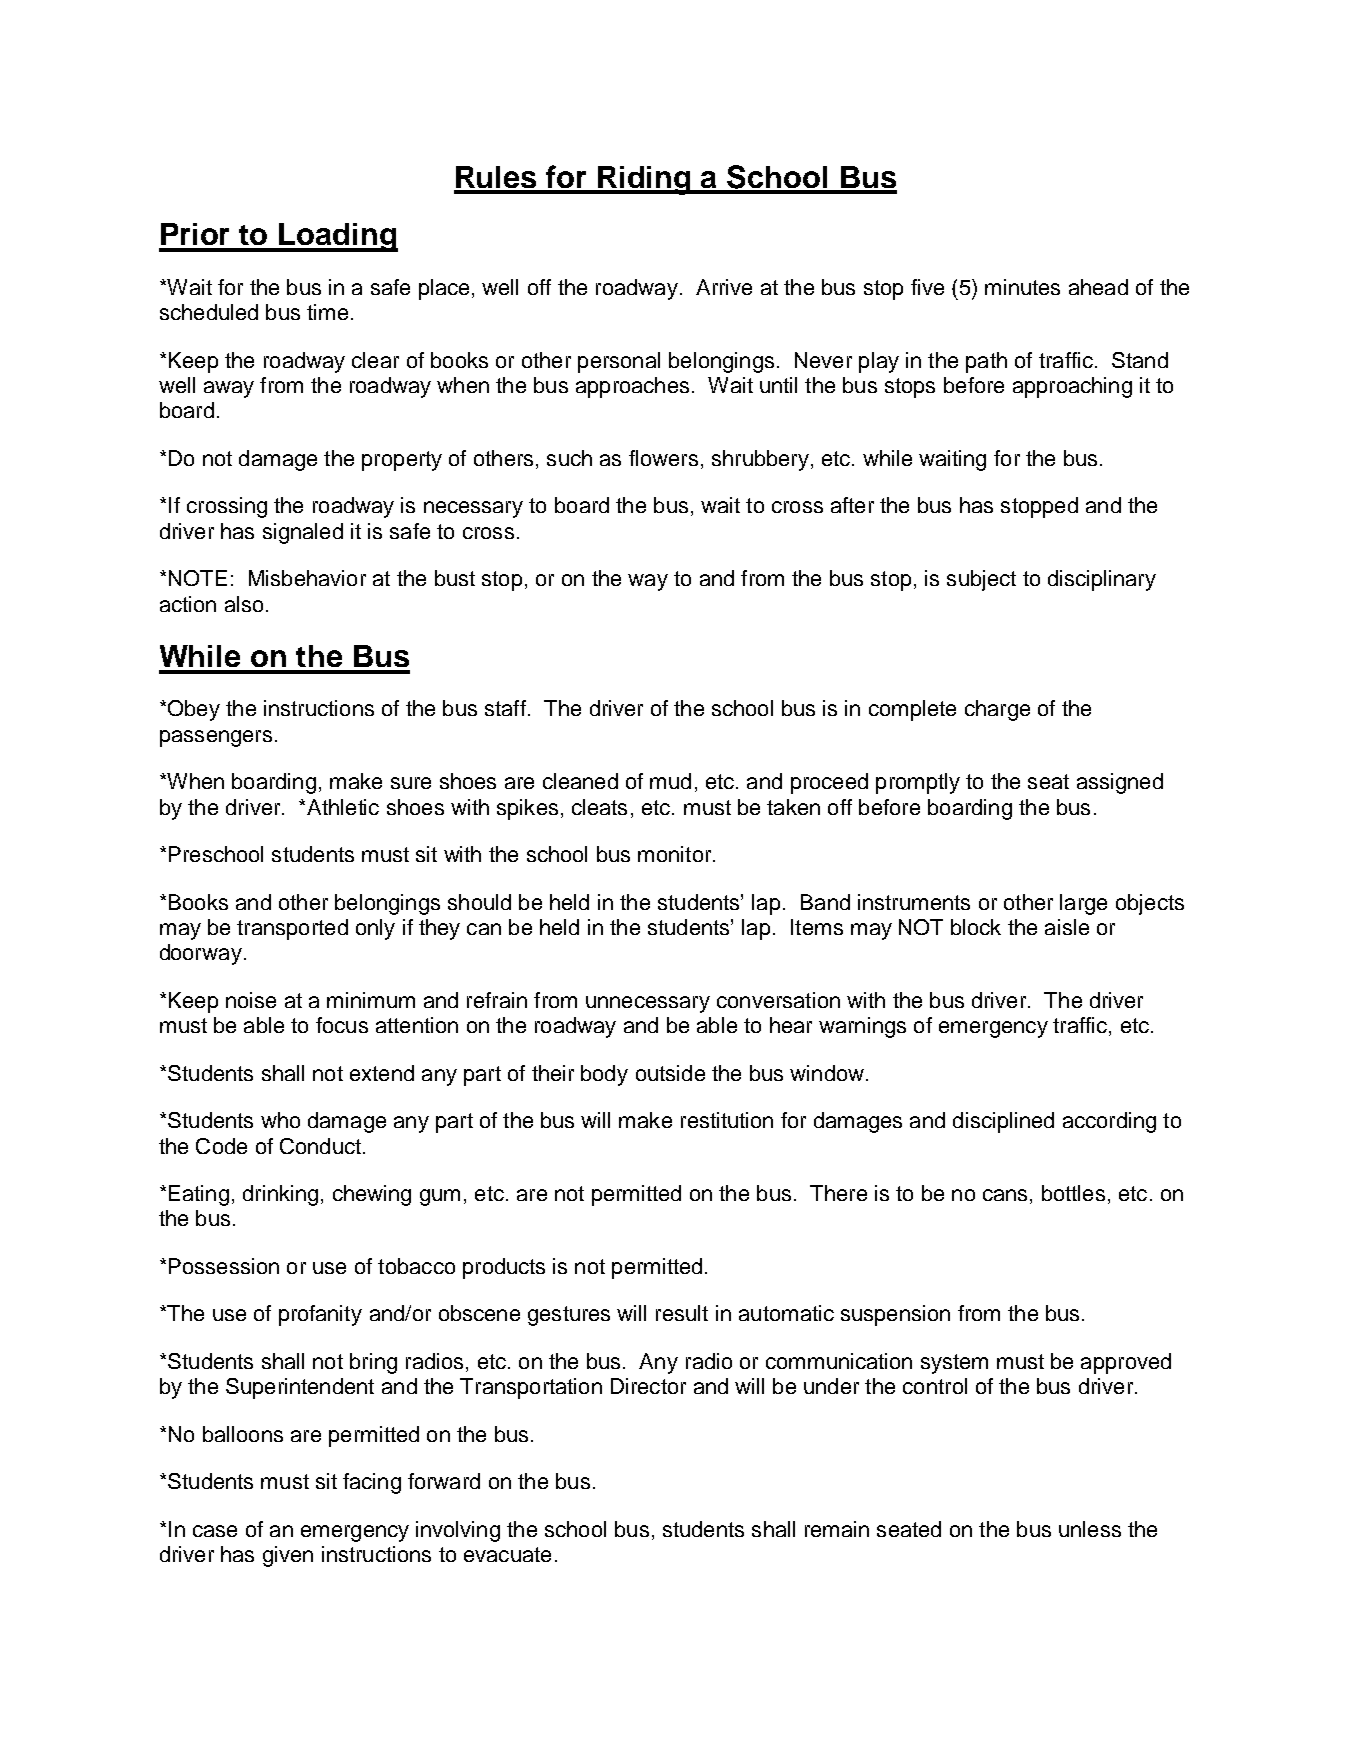 Image resolution: width=1351 pixels, height=1748 pixels. I want to click on charge, so click(997, 710).
